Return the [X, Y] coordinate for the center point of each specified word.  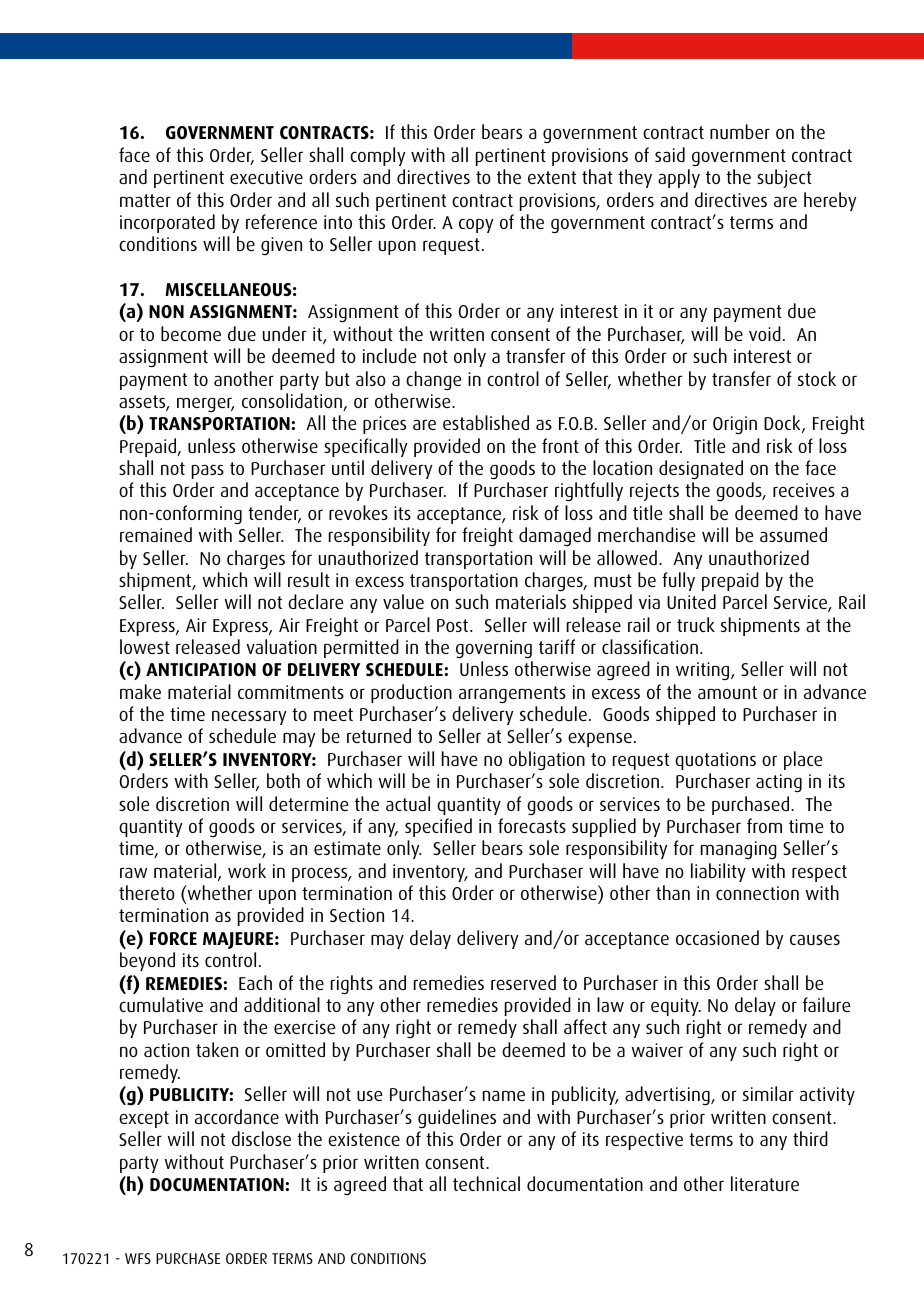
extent [552, 177]
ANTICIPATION [201, 669]
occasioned [717, 937]
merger [206, 404]
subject [784, 178]
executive [266, 177]
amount [727, 692]
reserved [523, 982]
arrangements [512, 694]
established [486, 422]
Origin [735, 425]
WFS [138, 1258]
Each [255, 982]
